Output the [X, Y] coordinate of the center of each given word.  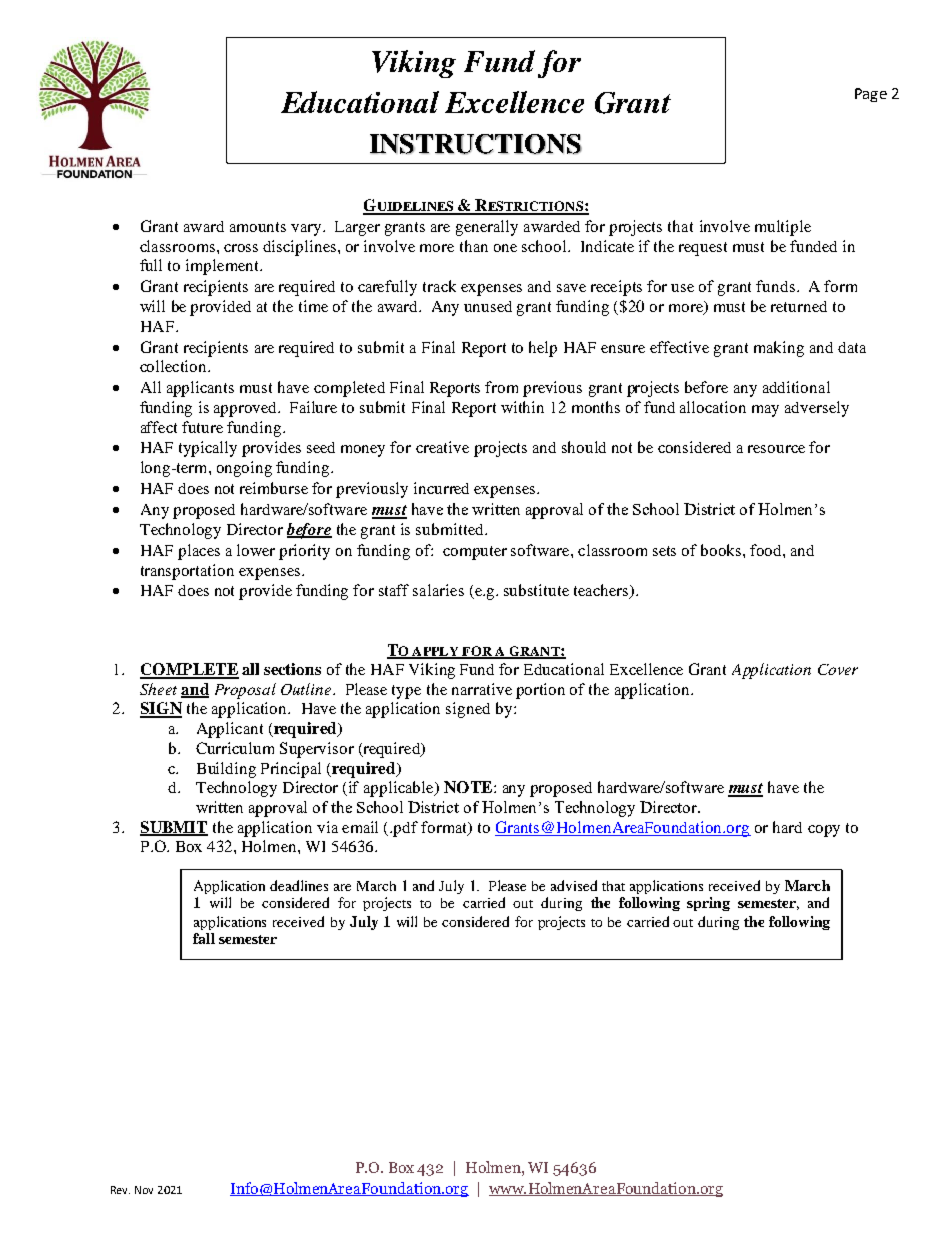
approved [246, 409]
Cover [838, 669]
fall [204, 938]
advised [574, 885]
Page [871, 95]
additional [796, 387]
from [501, 387]
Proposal [245, 691]
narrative [482, 689]
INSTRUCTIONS [476, 144]
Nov [144, 1190]
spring [708, 904]
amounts [258, 227]
